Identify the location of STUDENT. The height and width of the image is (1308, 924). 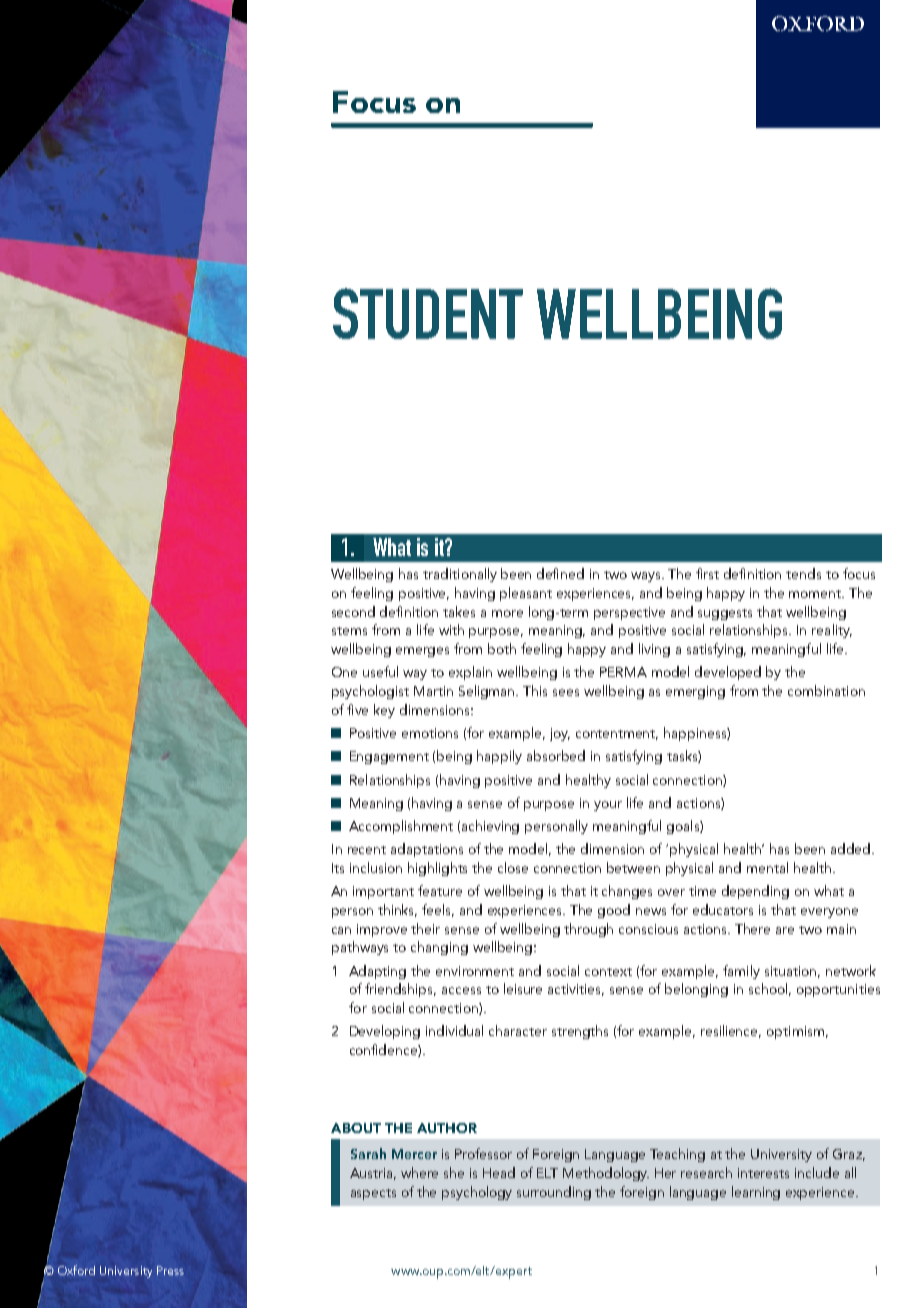
(428, 313).
